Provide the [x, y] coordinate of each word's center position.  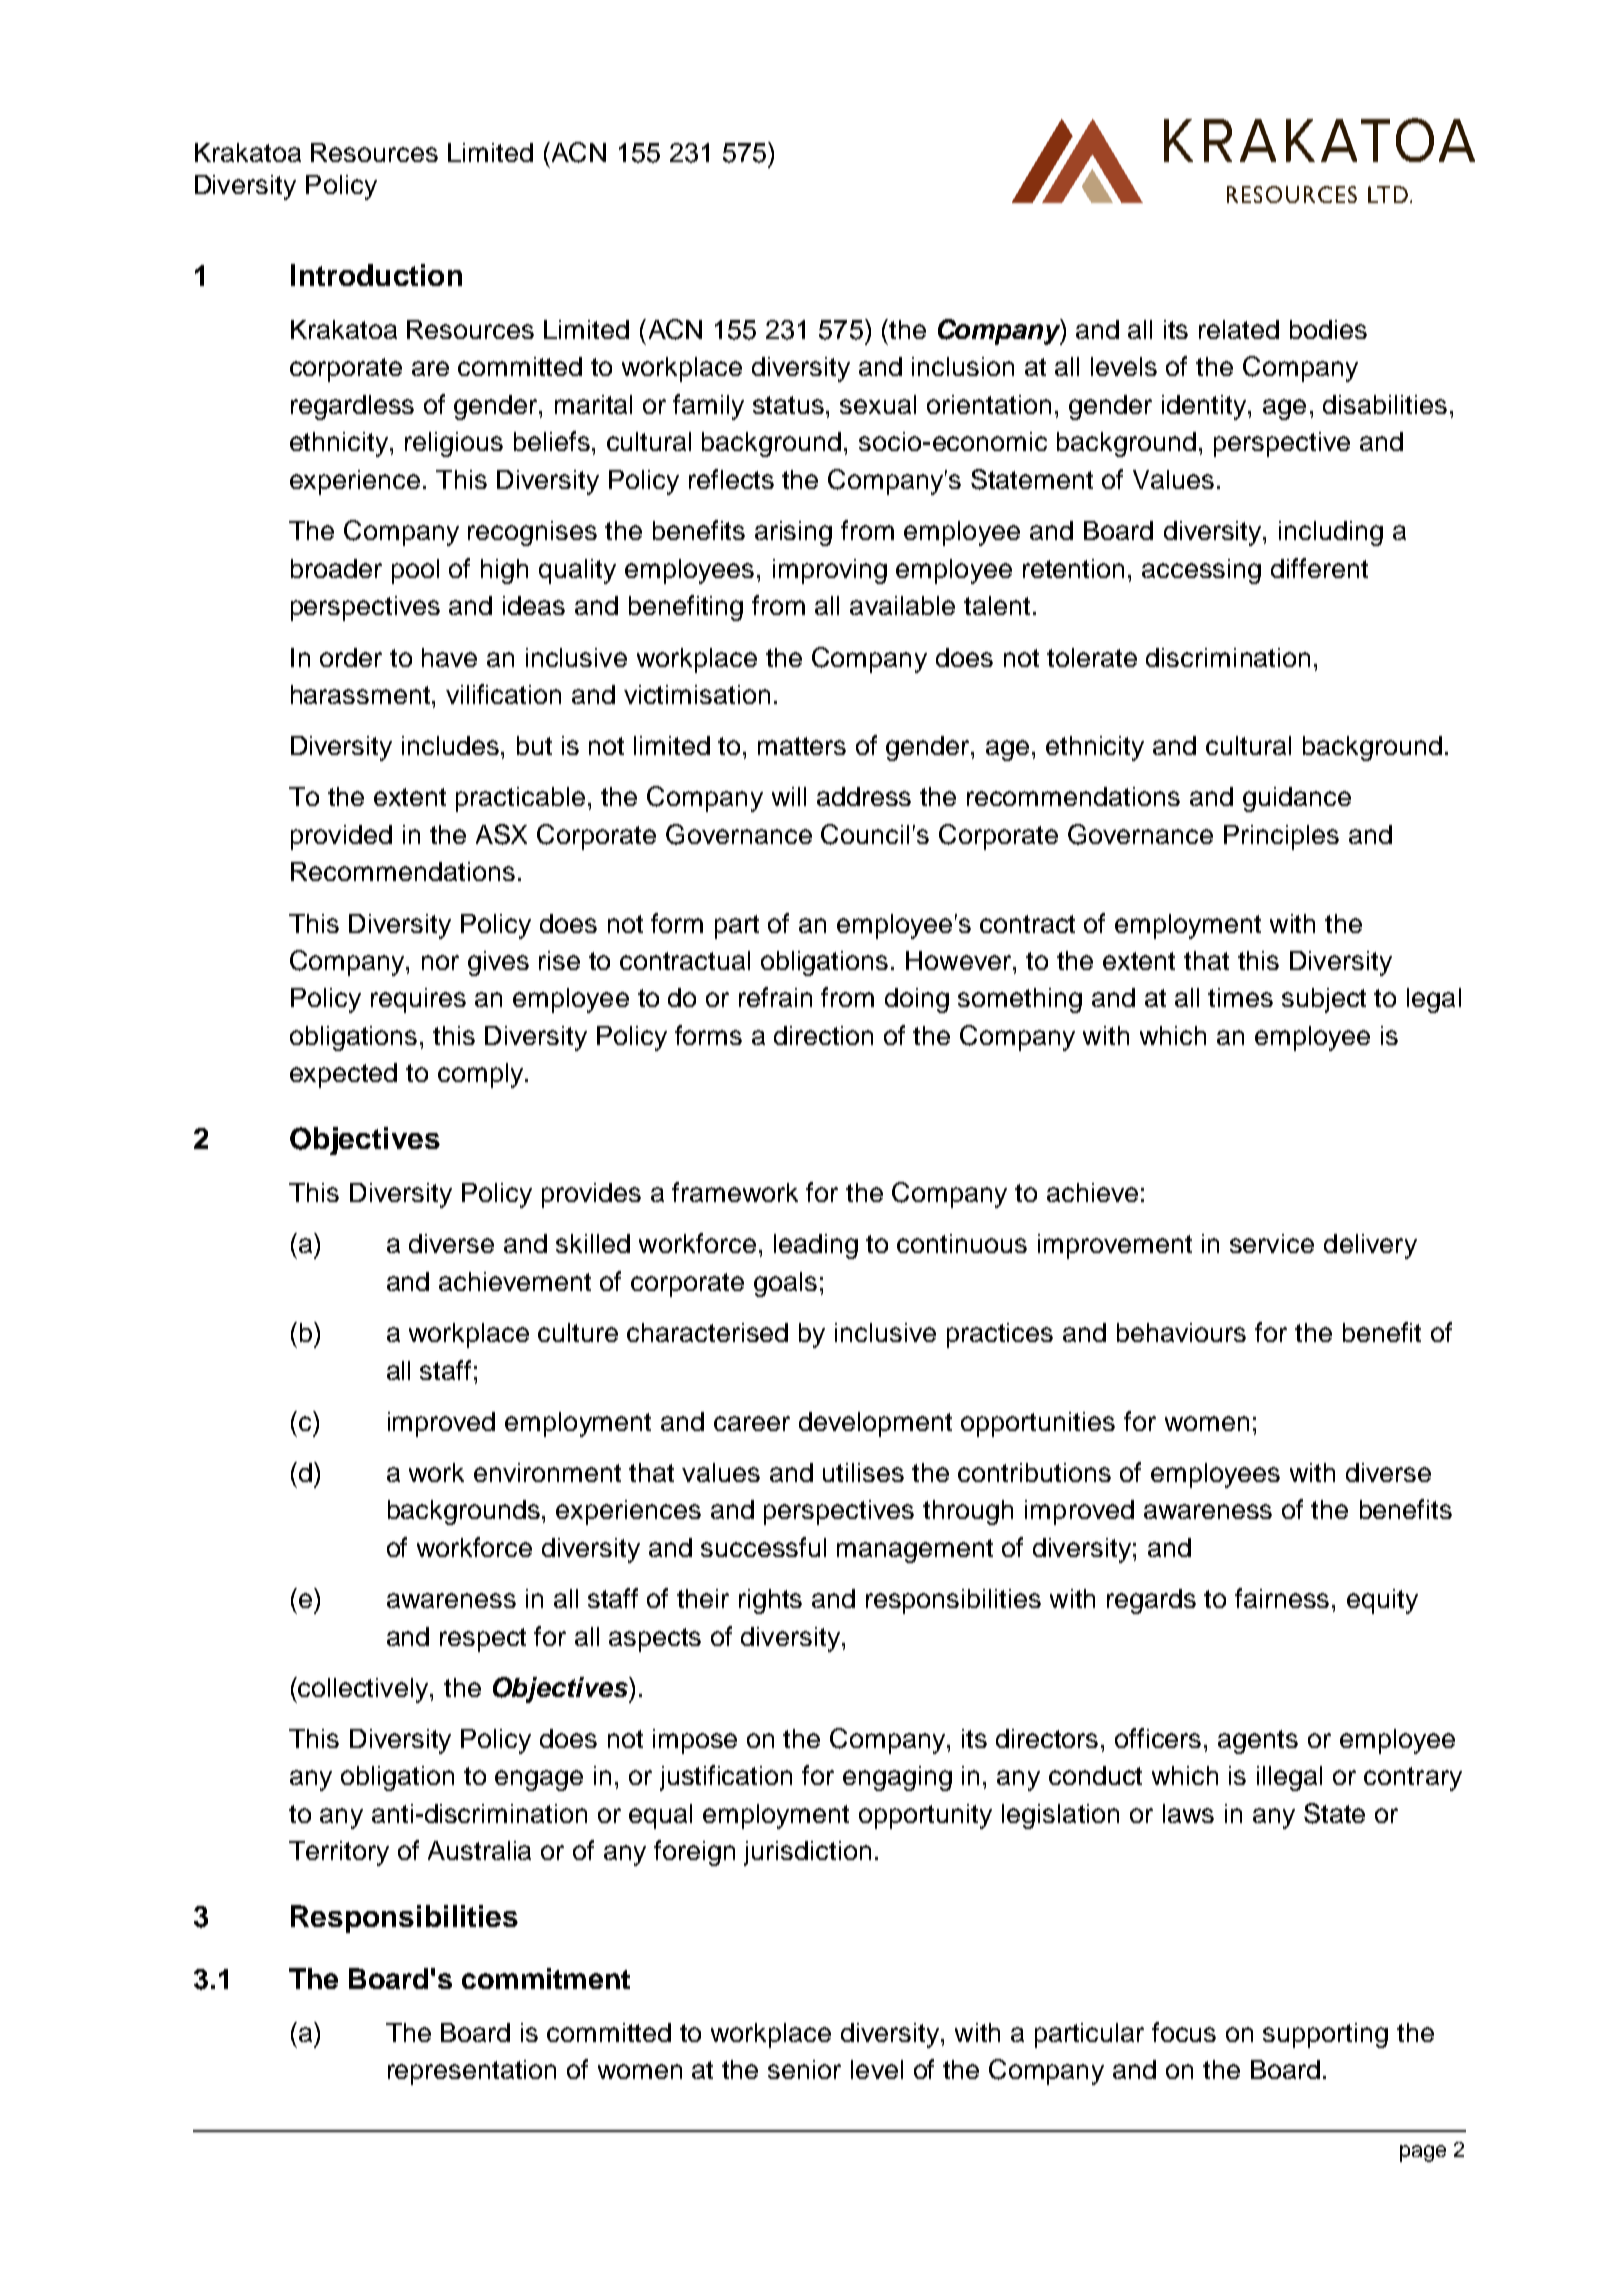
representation [472, 2072]
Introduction [376, 275]
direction [823, 1035]
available [902, 605]
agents [1258, 1742]
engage [539, 1780]
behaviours [1181, 1332]
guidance [1297, 799]
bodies [1328, 329]
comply [482, 1075]
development [875, 1424]
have [449, 657]
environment [547, 1472]
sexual [878, 404]
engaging [897, 1778]
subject [1324, 1000]
